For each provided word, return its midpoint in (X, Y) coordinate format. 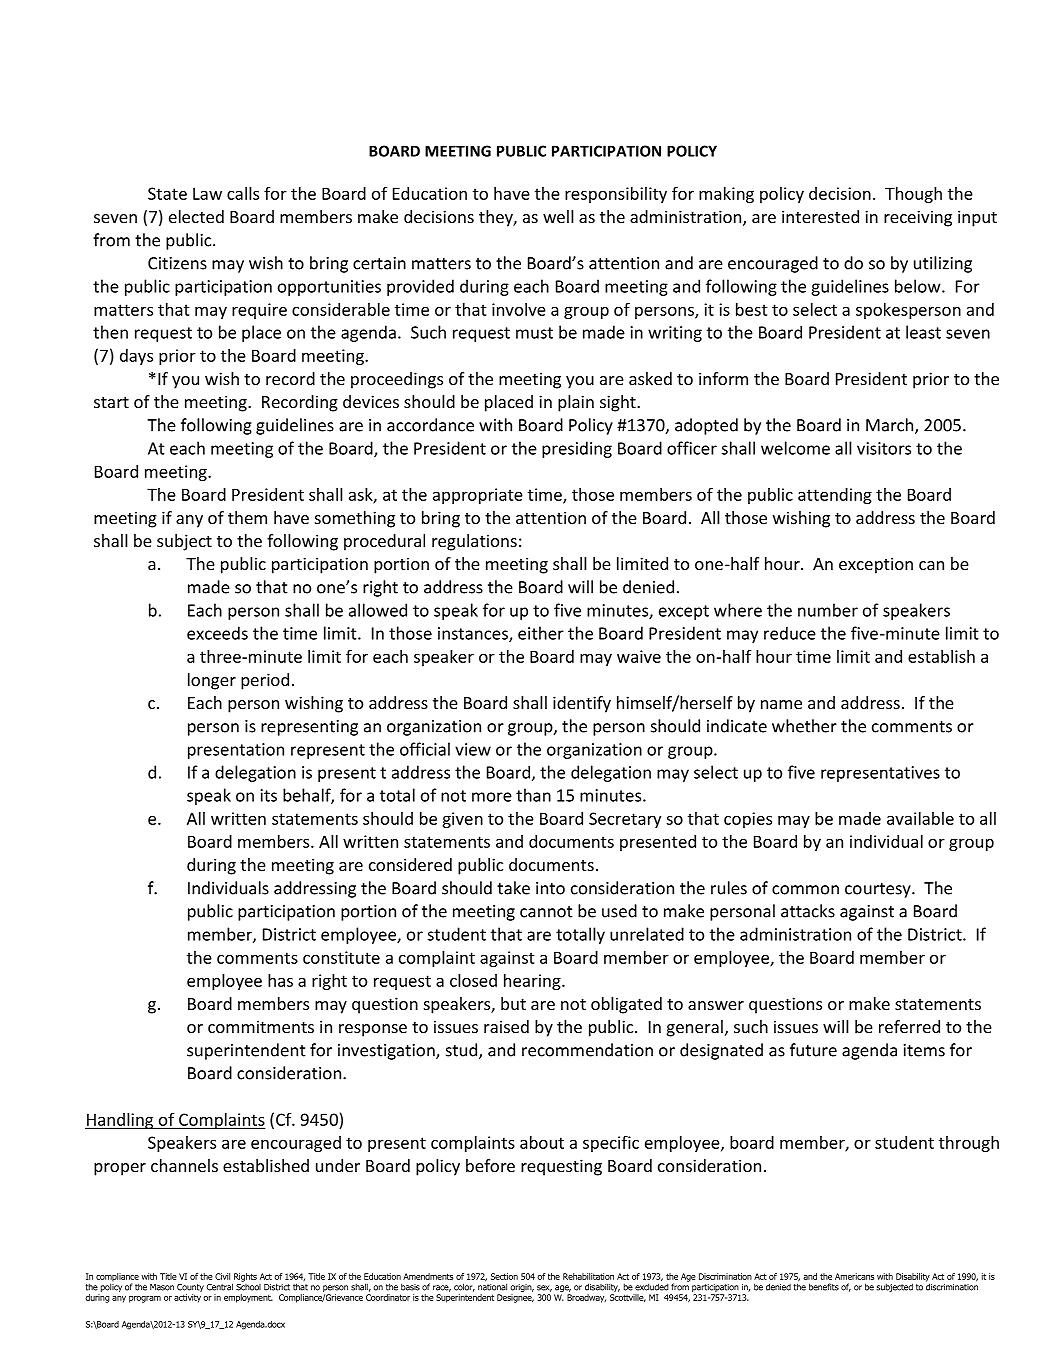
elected (196, 216)
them (247, 517)
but (513, 1003)
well (558, 216)
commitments (261, 1026)
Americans (854, 1276)
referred (909, 1026)
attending (835, 496)
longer (212, 681)
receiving (918, 218)
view (473, 749)
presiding (577, 449)
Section (504, 1276)
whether (804, 726)
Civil (222, 1276)
